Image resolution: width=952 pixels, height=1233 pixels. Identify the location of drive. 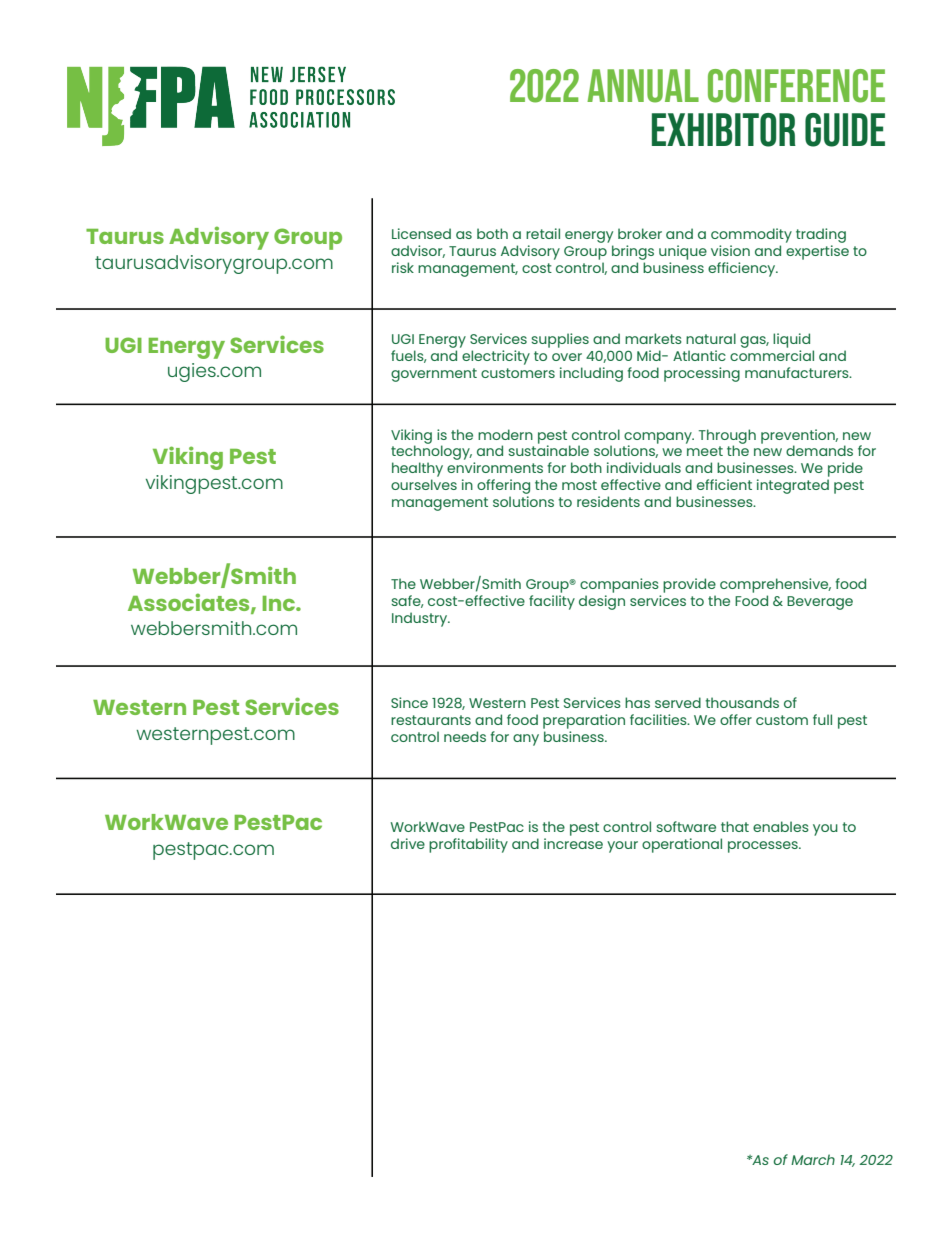
(408, 843).
